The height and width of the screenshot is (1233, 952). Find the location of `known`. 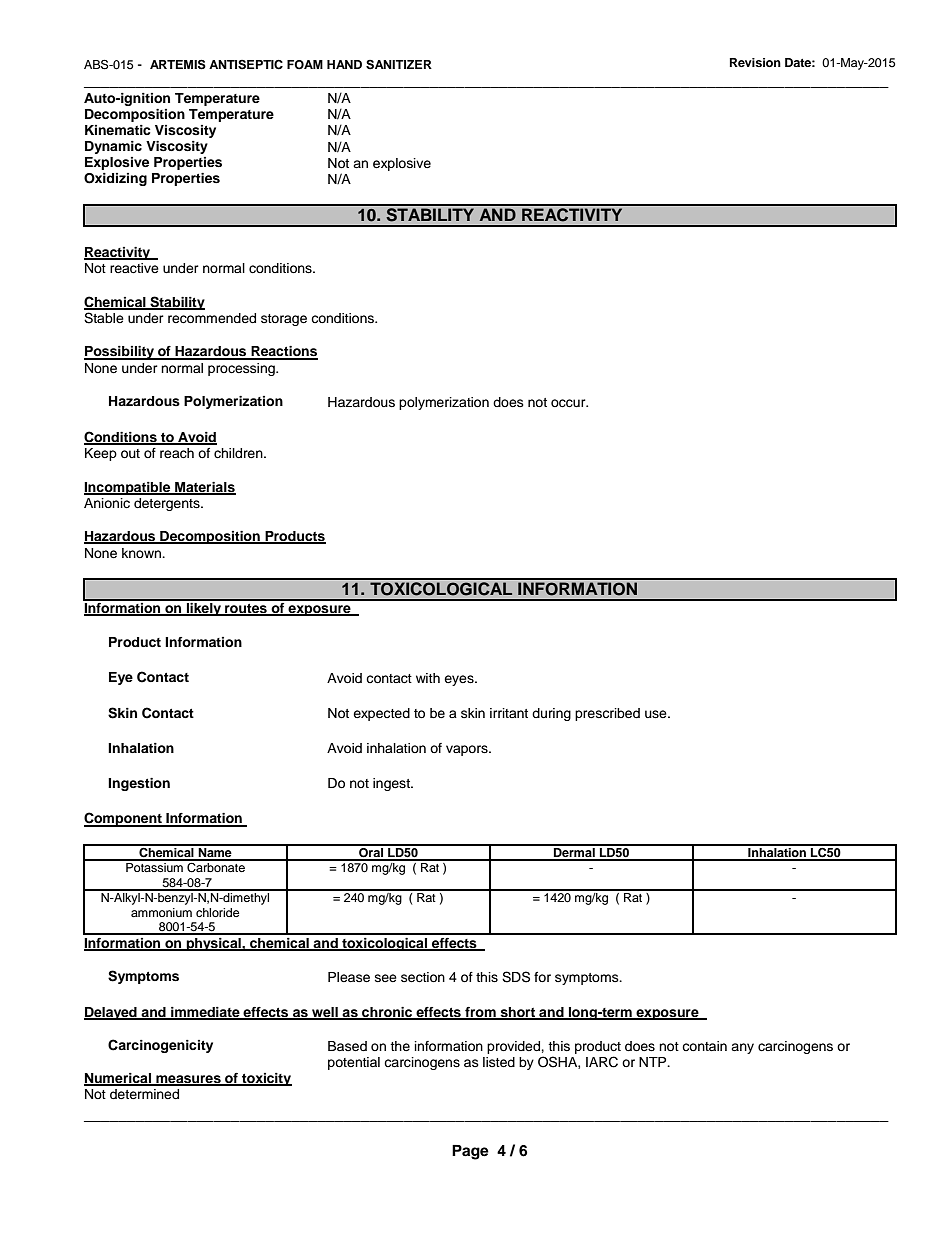

known is located at coordinates (142, 553).
